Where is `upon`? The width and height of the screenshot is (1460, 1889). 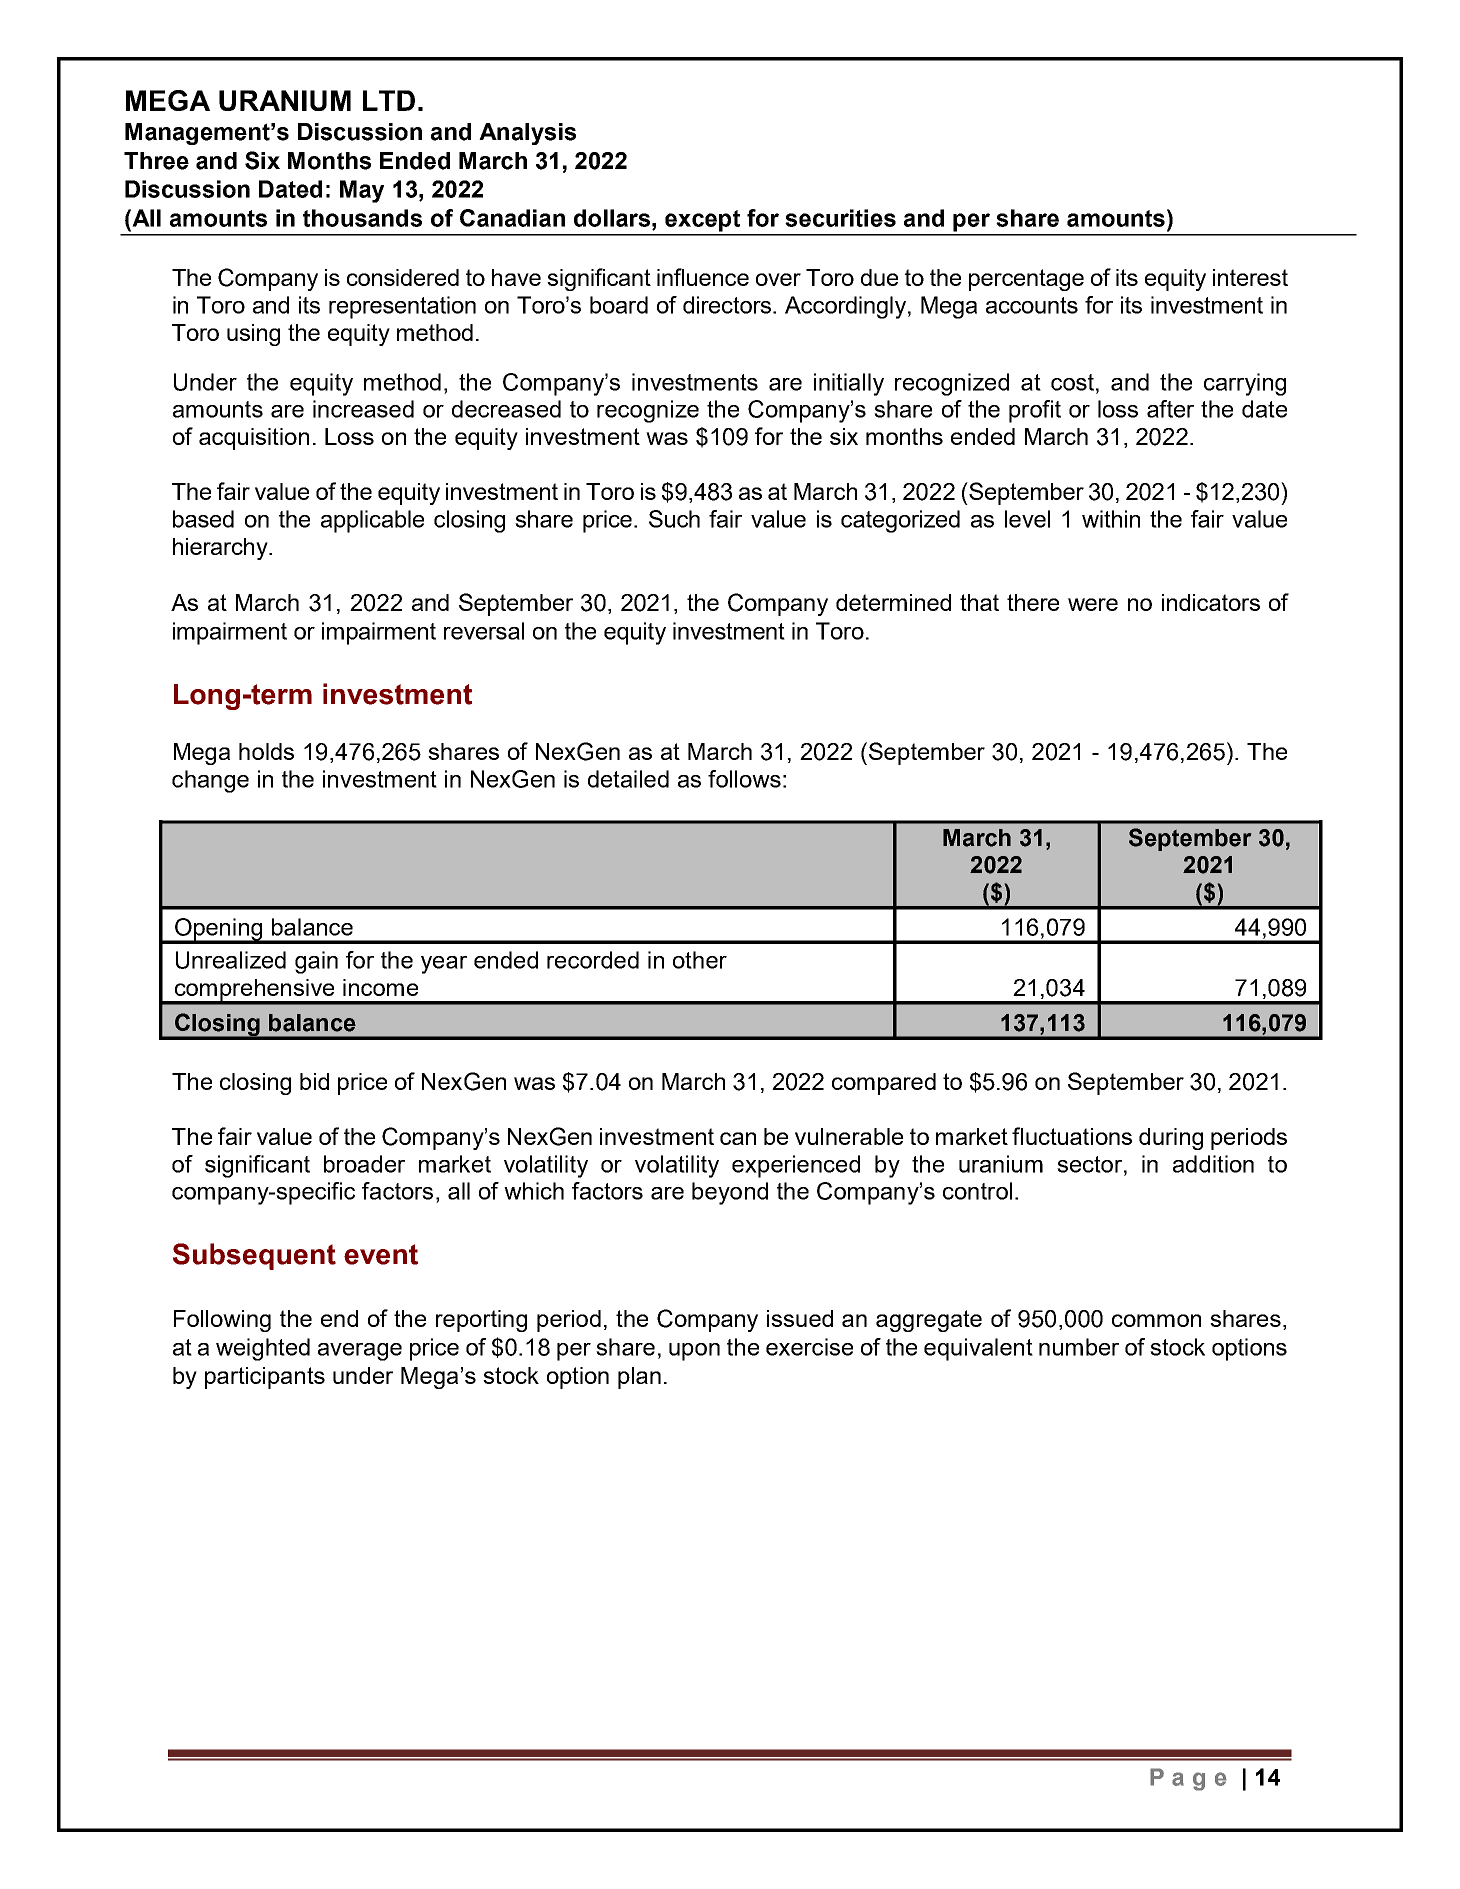 upon is located at coordinates (694, 1352).
